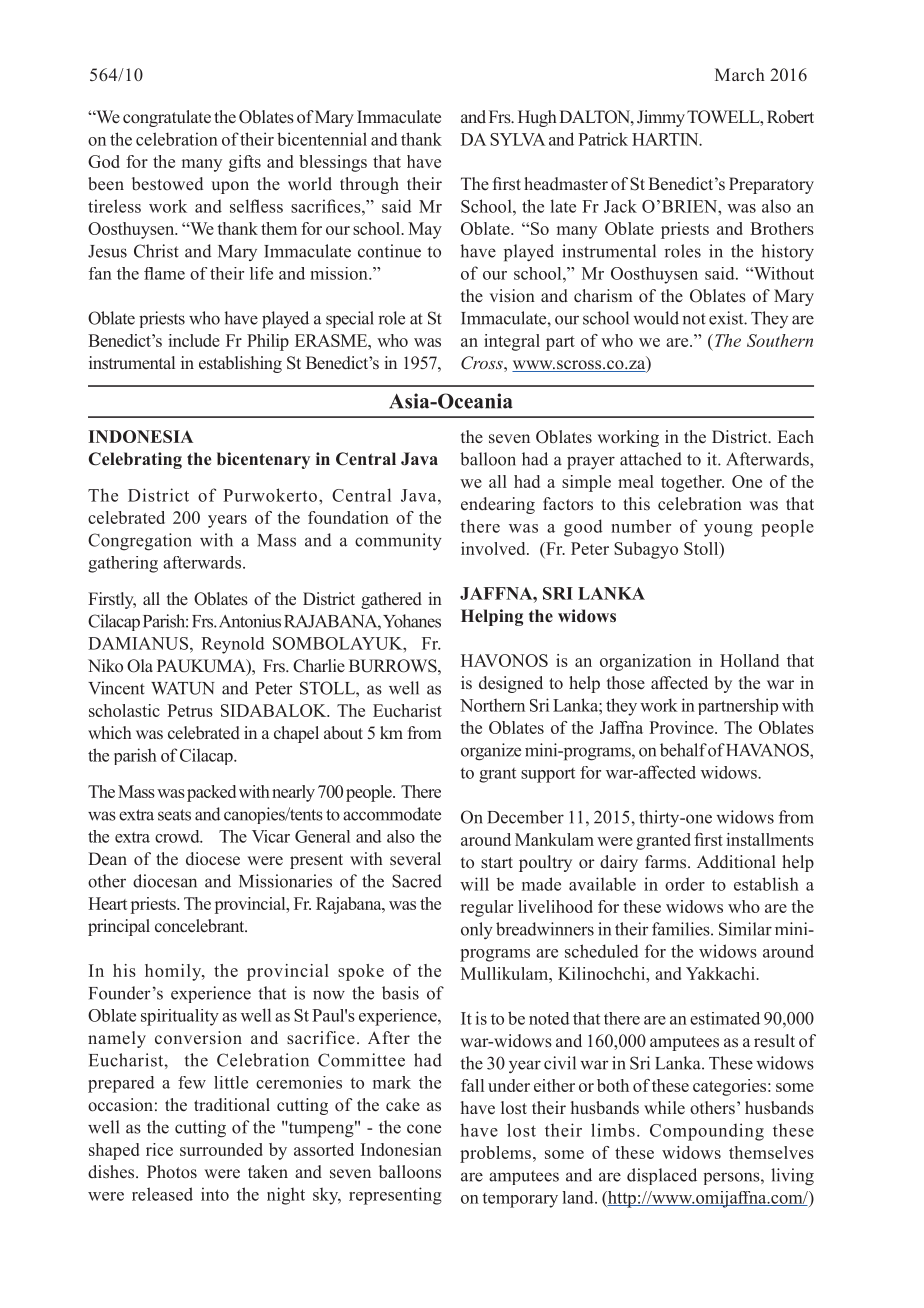  Describe the element at coordinates (495, 1154) in the screenshot. I see `problems` at that location.
